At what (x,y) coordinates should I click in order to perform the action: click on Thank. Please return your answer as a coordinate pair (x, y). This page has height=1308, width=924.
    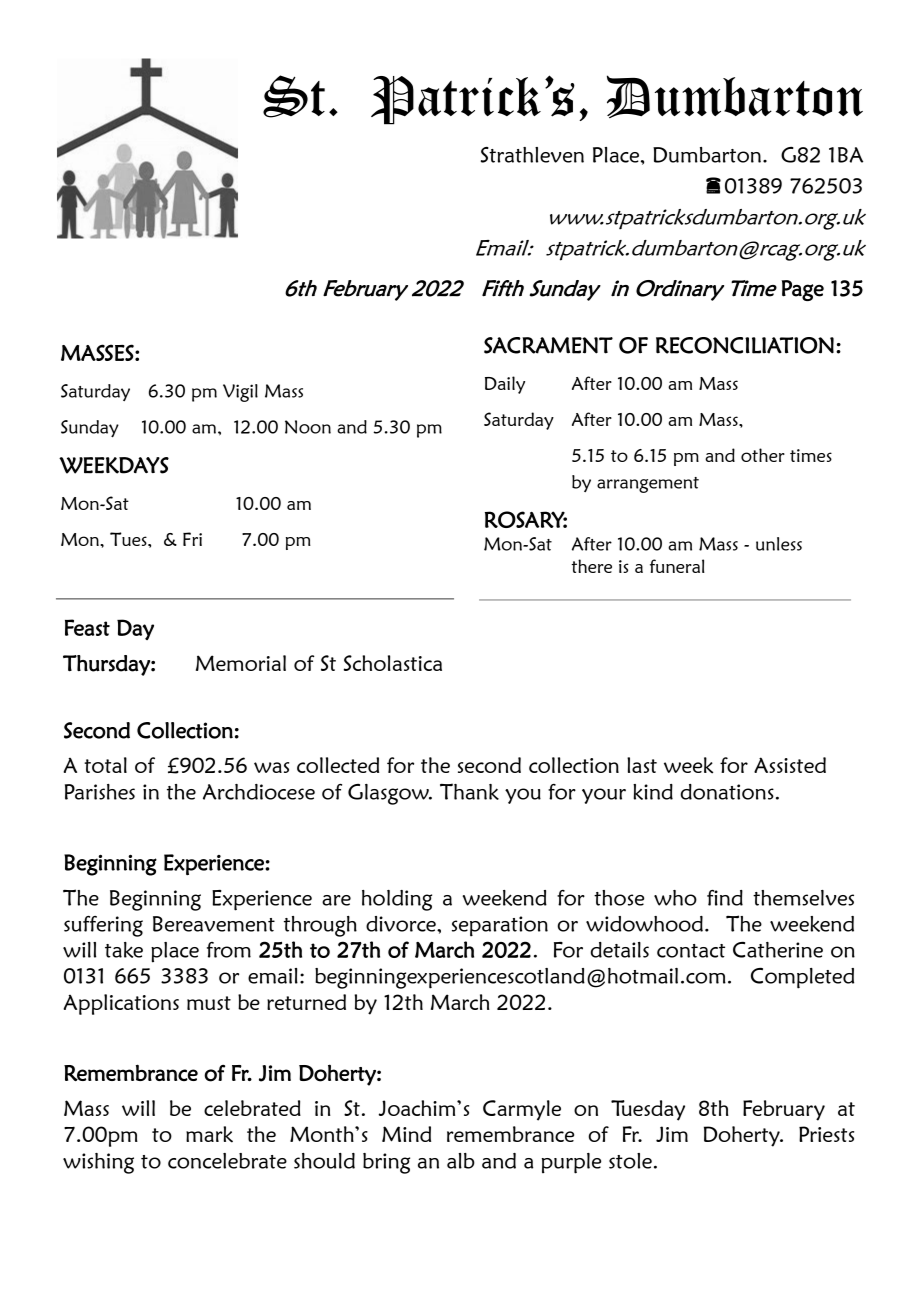
    Looking at the image, I should click on (469, 791).
